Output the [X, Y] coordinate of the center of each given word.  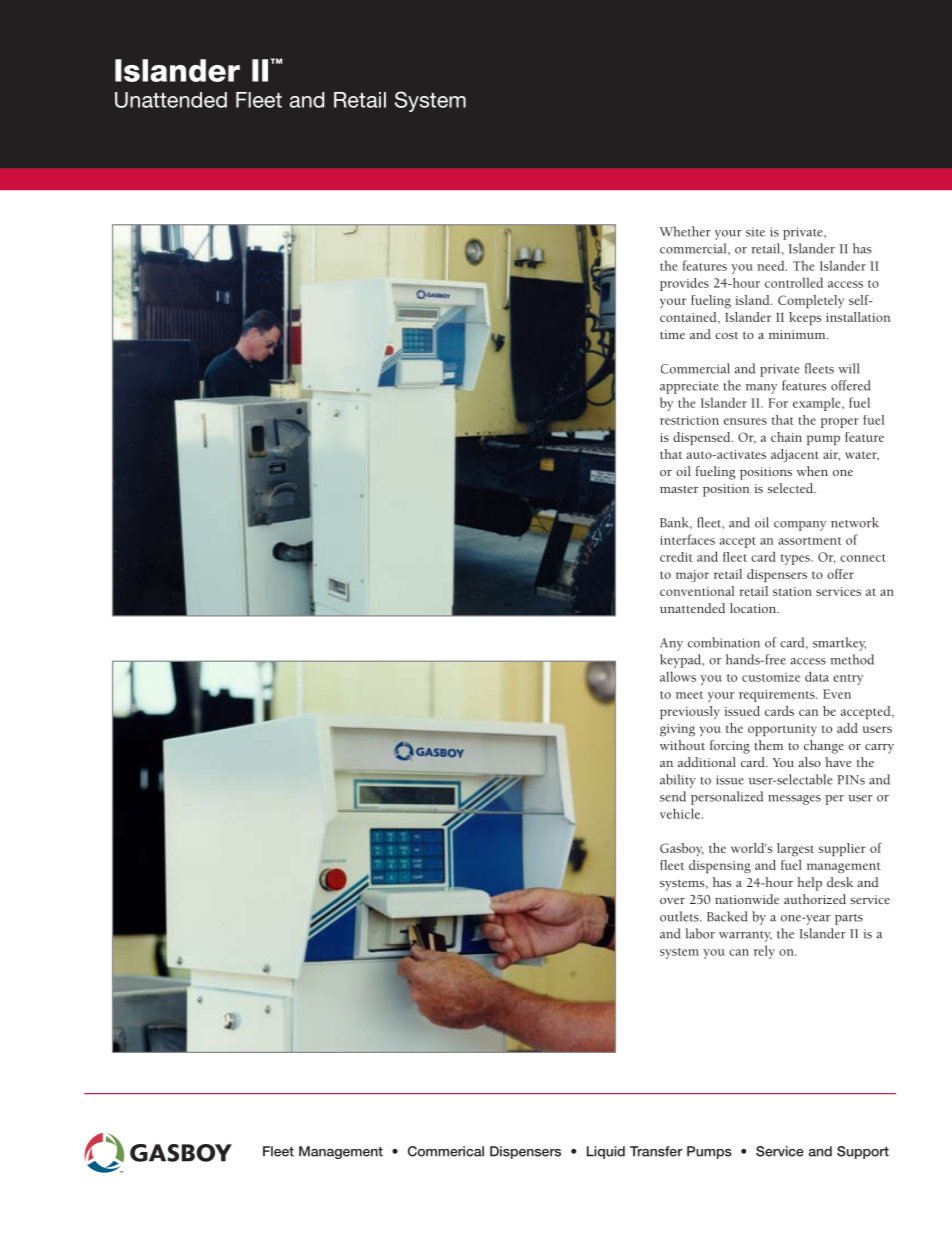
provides [684, 284]
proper [840, 423]
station [792, 591]
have [838, 762]
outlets [680, 916]
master [679, 489]
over [672, 901]
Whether [685, 231]
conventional [697, 591]
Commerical [446, 1151]
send [673, 796]
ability [678, 781]
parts [849, 919]
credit [676, 557]
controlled [794, 282]
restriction [689, 420]
